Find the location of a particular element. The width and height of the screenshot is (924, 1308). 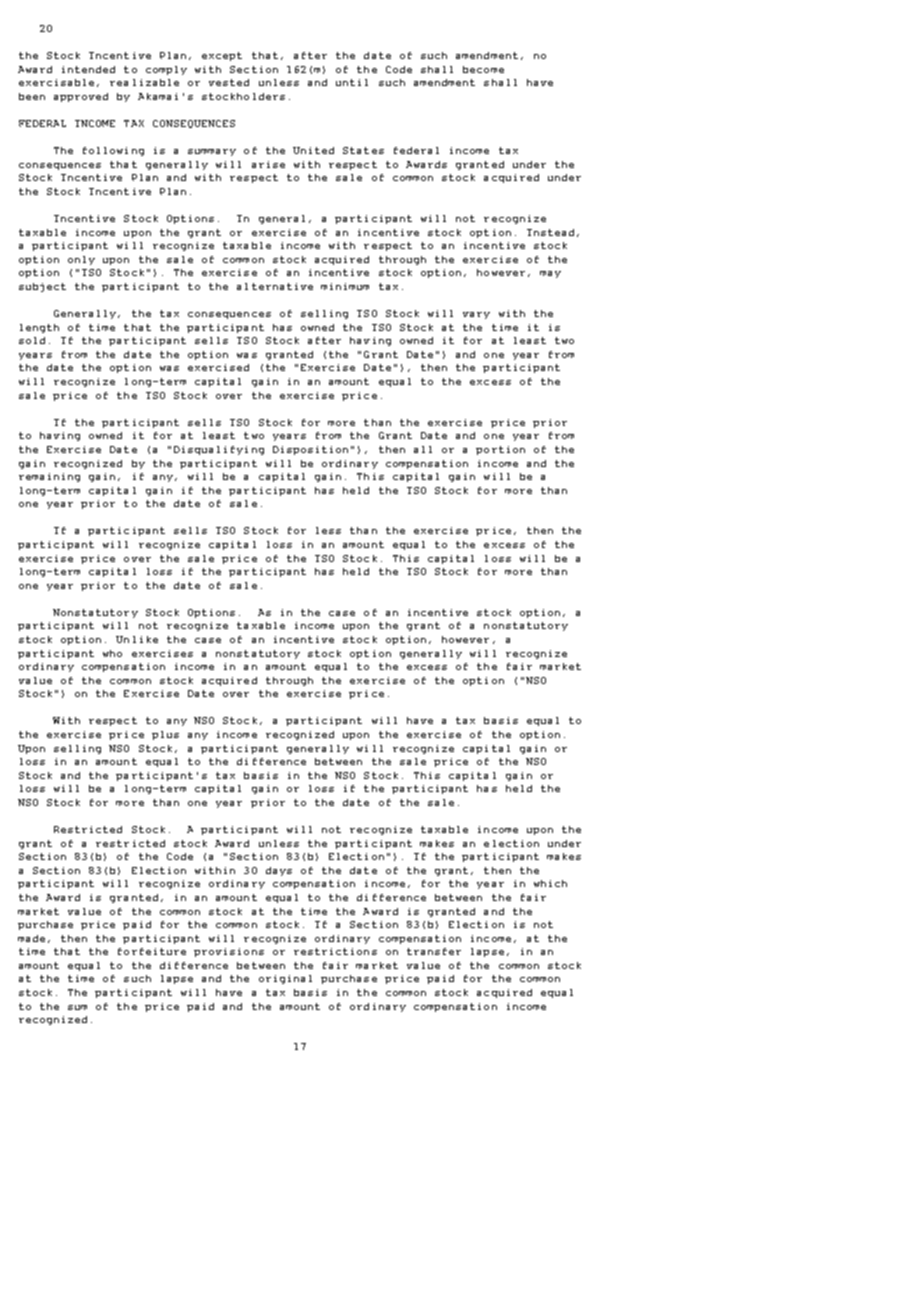

transfer is located at coordinates (434, 951).
